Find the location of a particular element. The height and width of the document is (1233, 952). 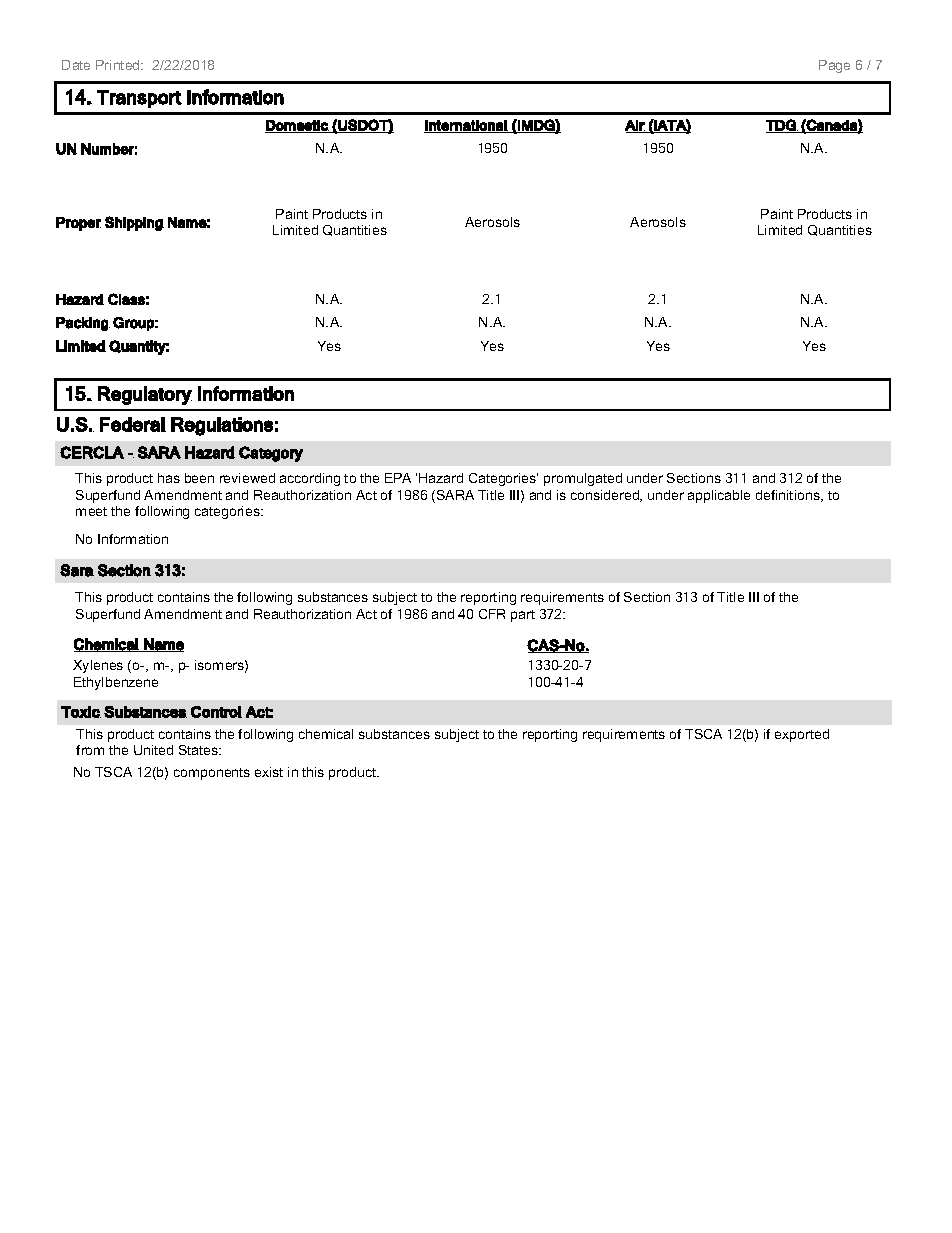

International is located at coordinates (466, 126).
